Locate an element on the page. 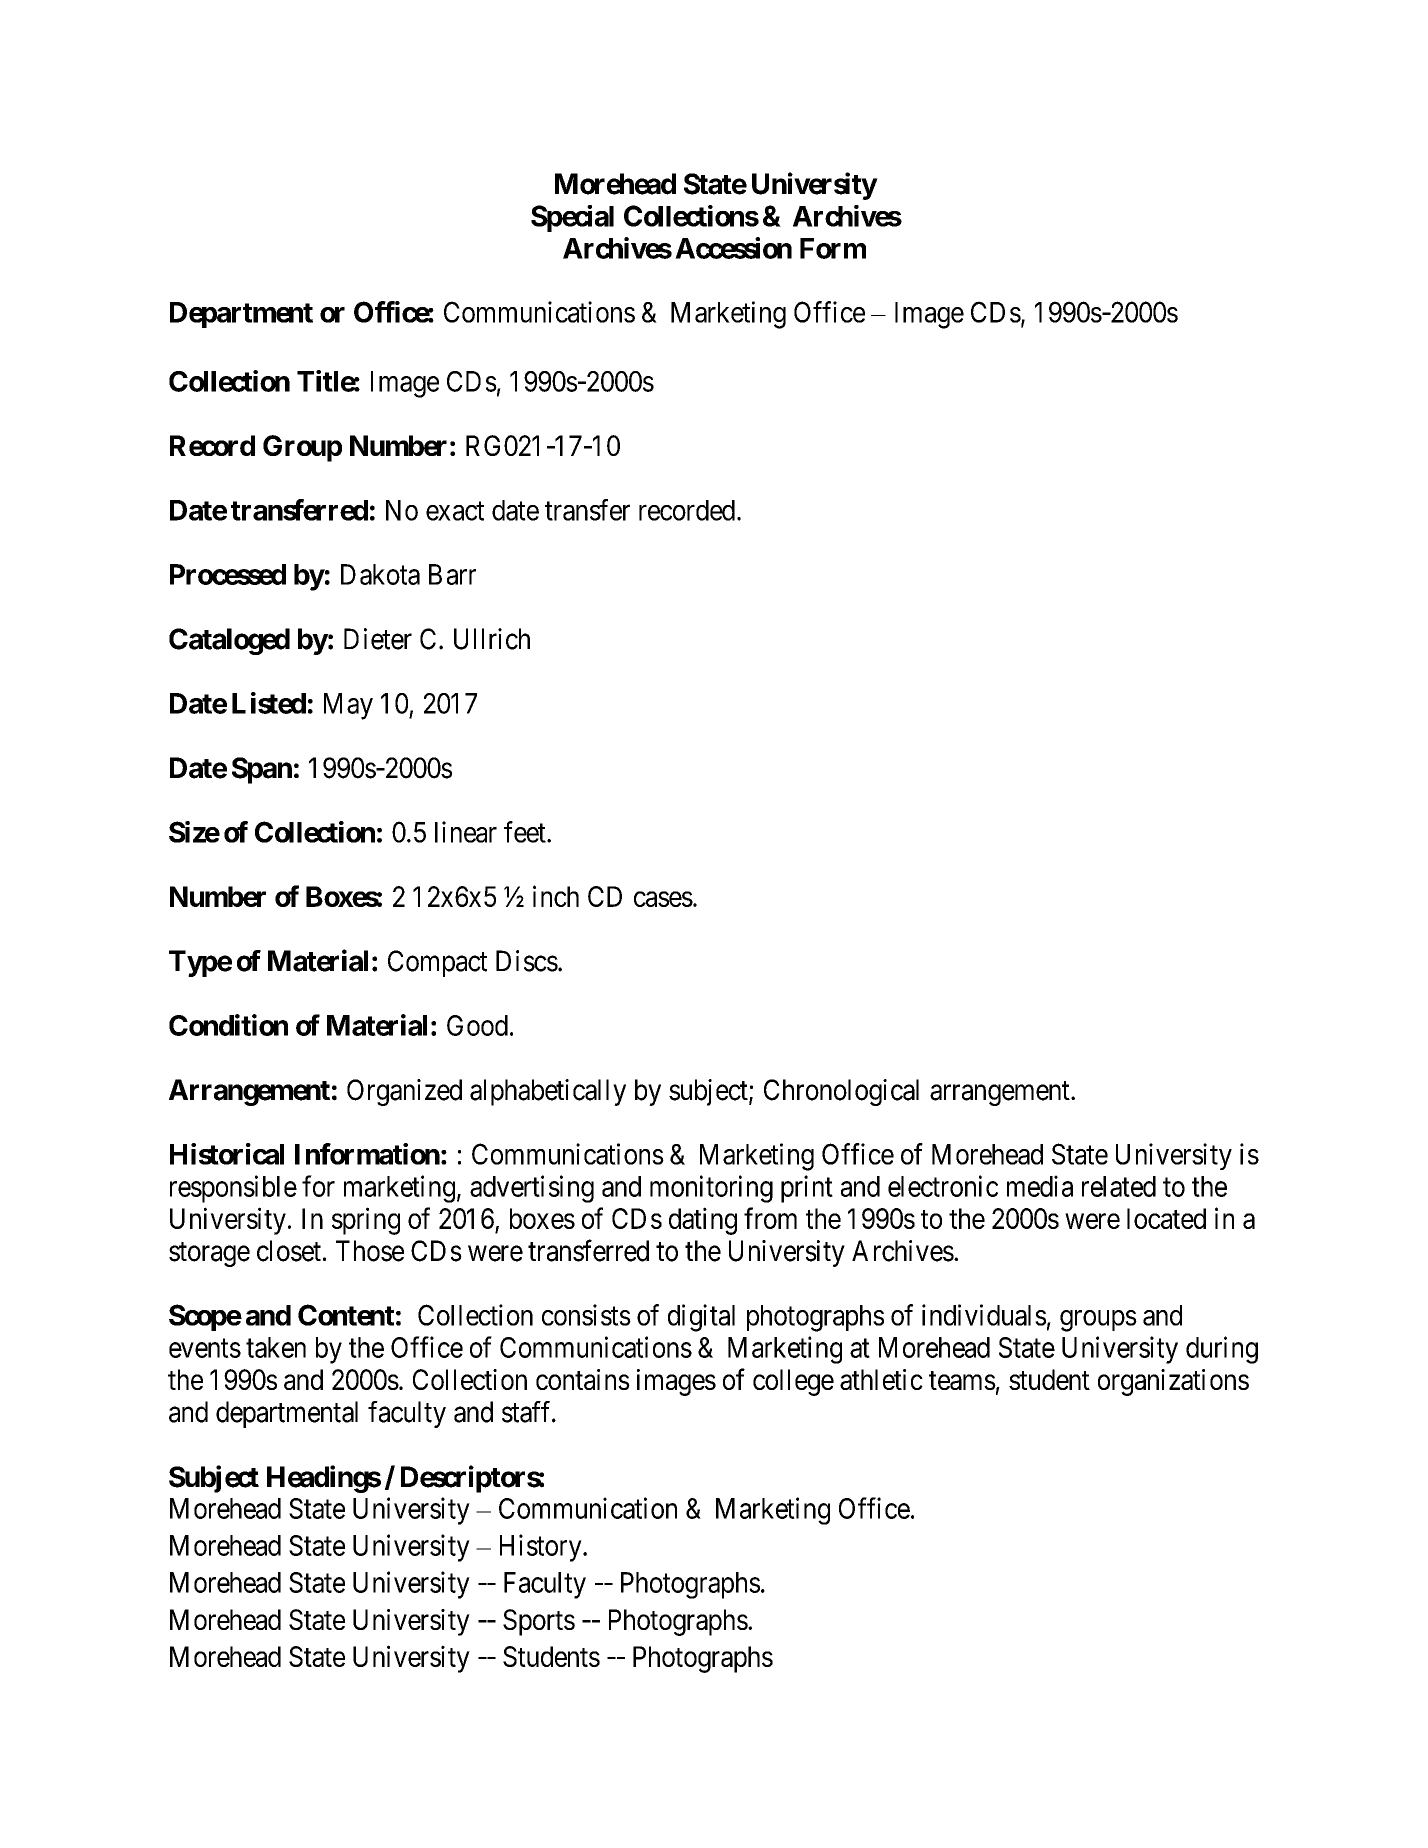 The image size is (1428, 1848). feet is located at coordinates (526, 832).
